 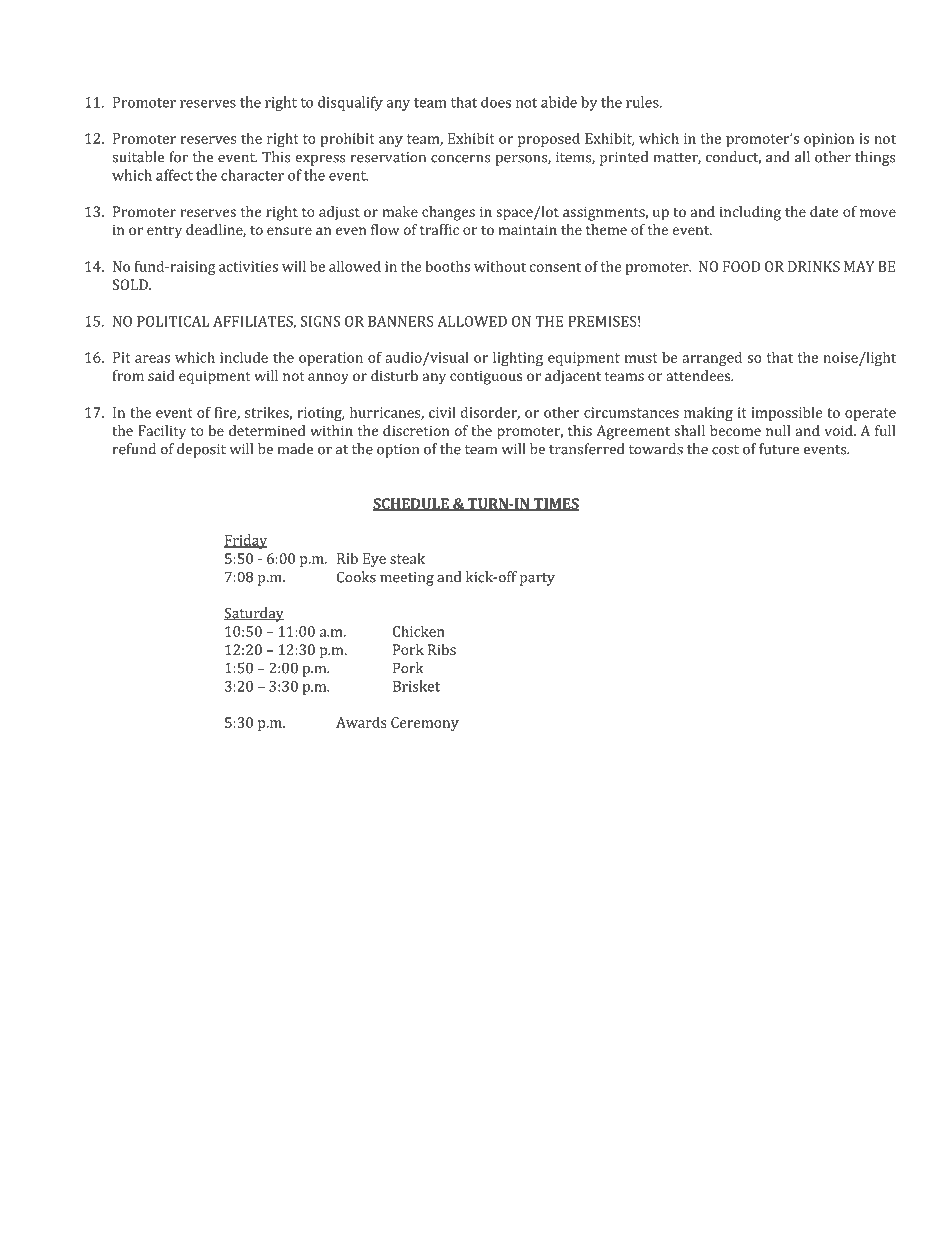 What do you see at coordinates (829, 140) in the screenshot?
I see `opinion` at bounding box center [829, 140].
